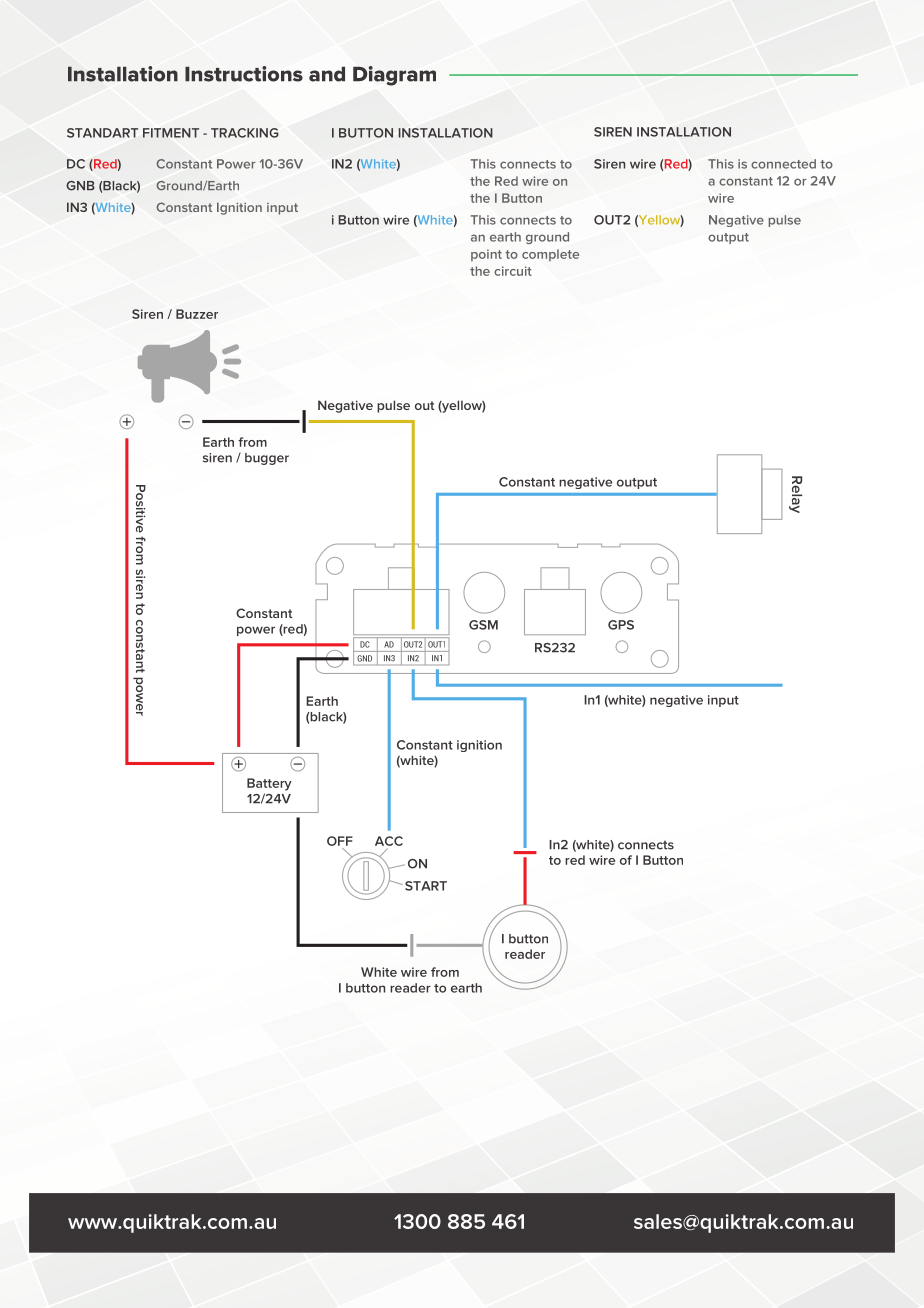 Image resolution: width=924 pixels, height=1308 pixels. Describe the element at coordinates (783, 164) in the image. I see `connected` at that location.
